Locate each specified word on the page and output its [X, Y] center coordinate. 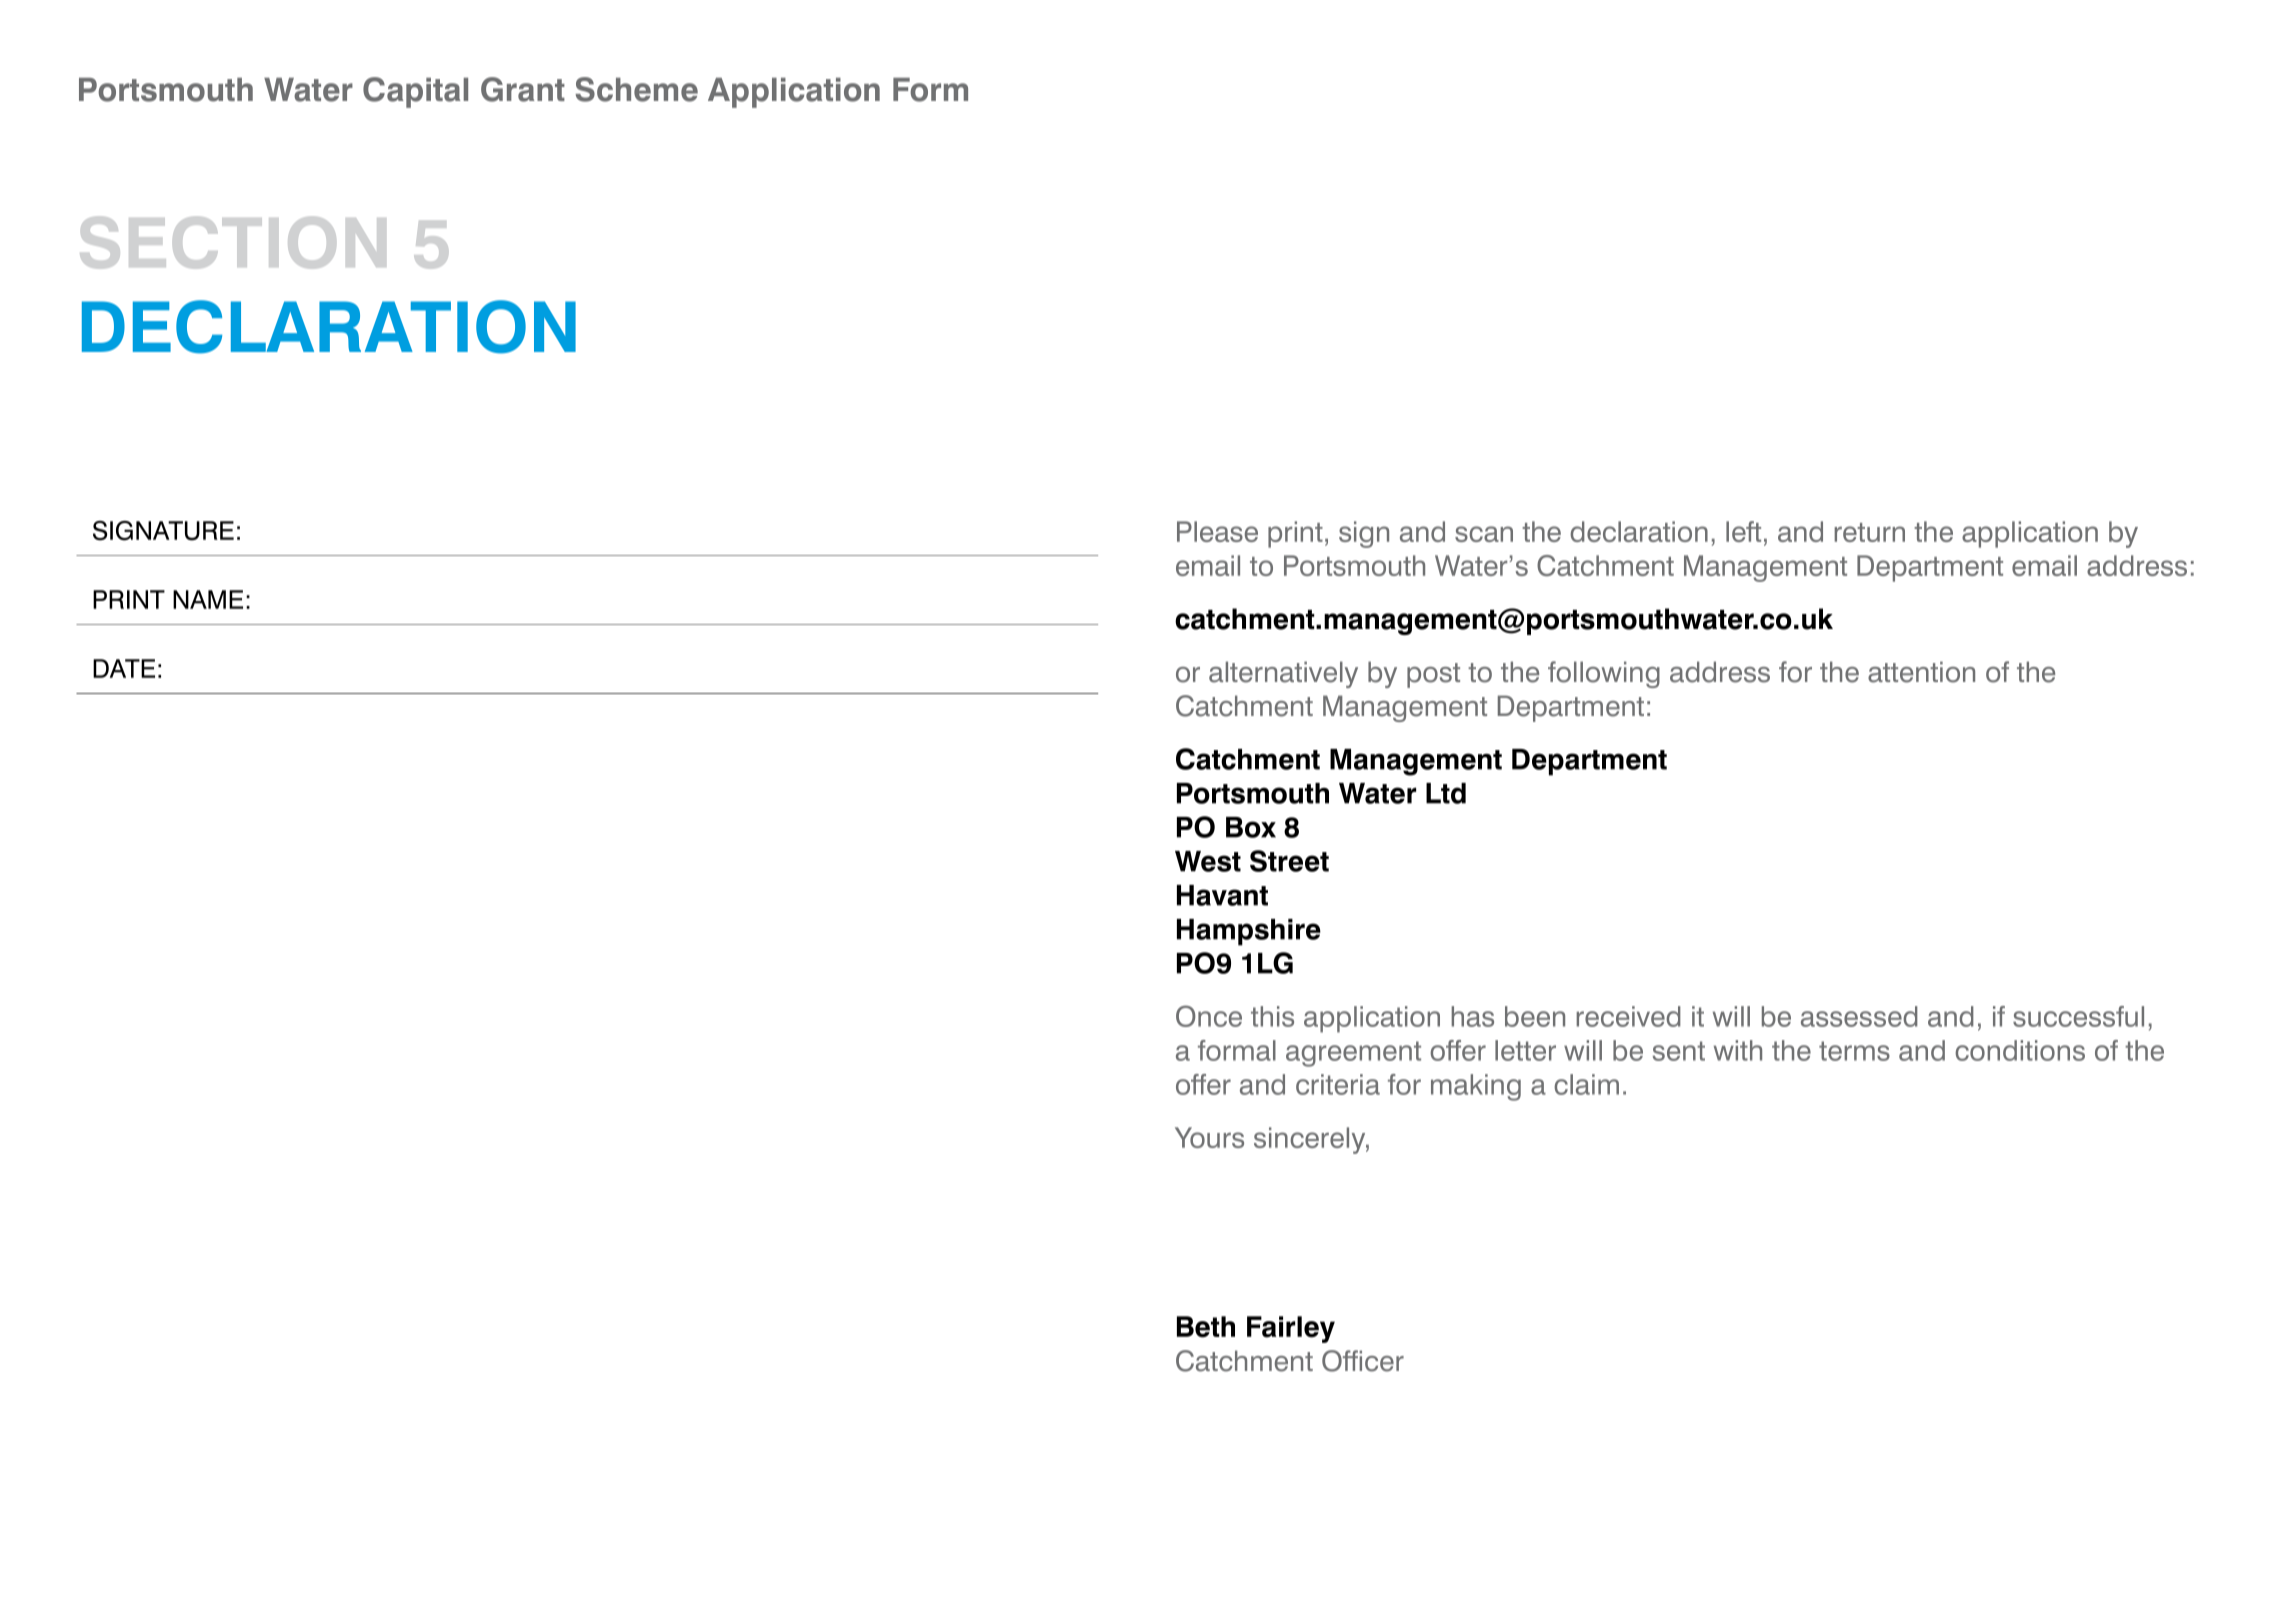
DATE [124, 668]
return [1869, 532]
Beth [1206, 1327]
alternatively [1283, 674]
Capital [415, 92]
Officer [1363, 1361]
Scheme [636, 89]
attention [1921, 672]
